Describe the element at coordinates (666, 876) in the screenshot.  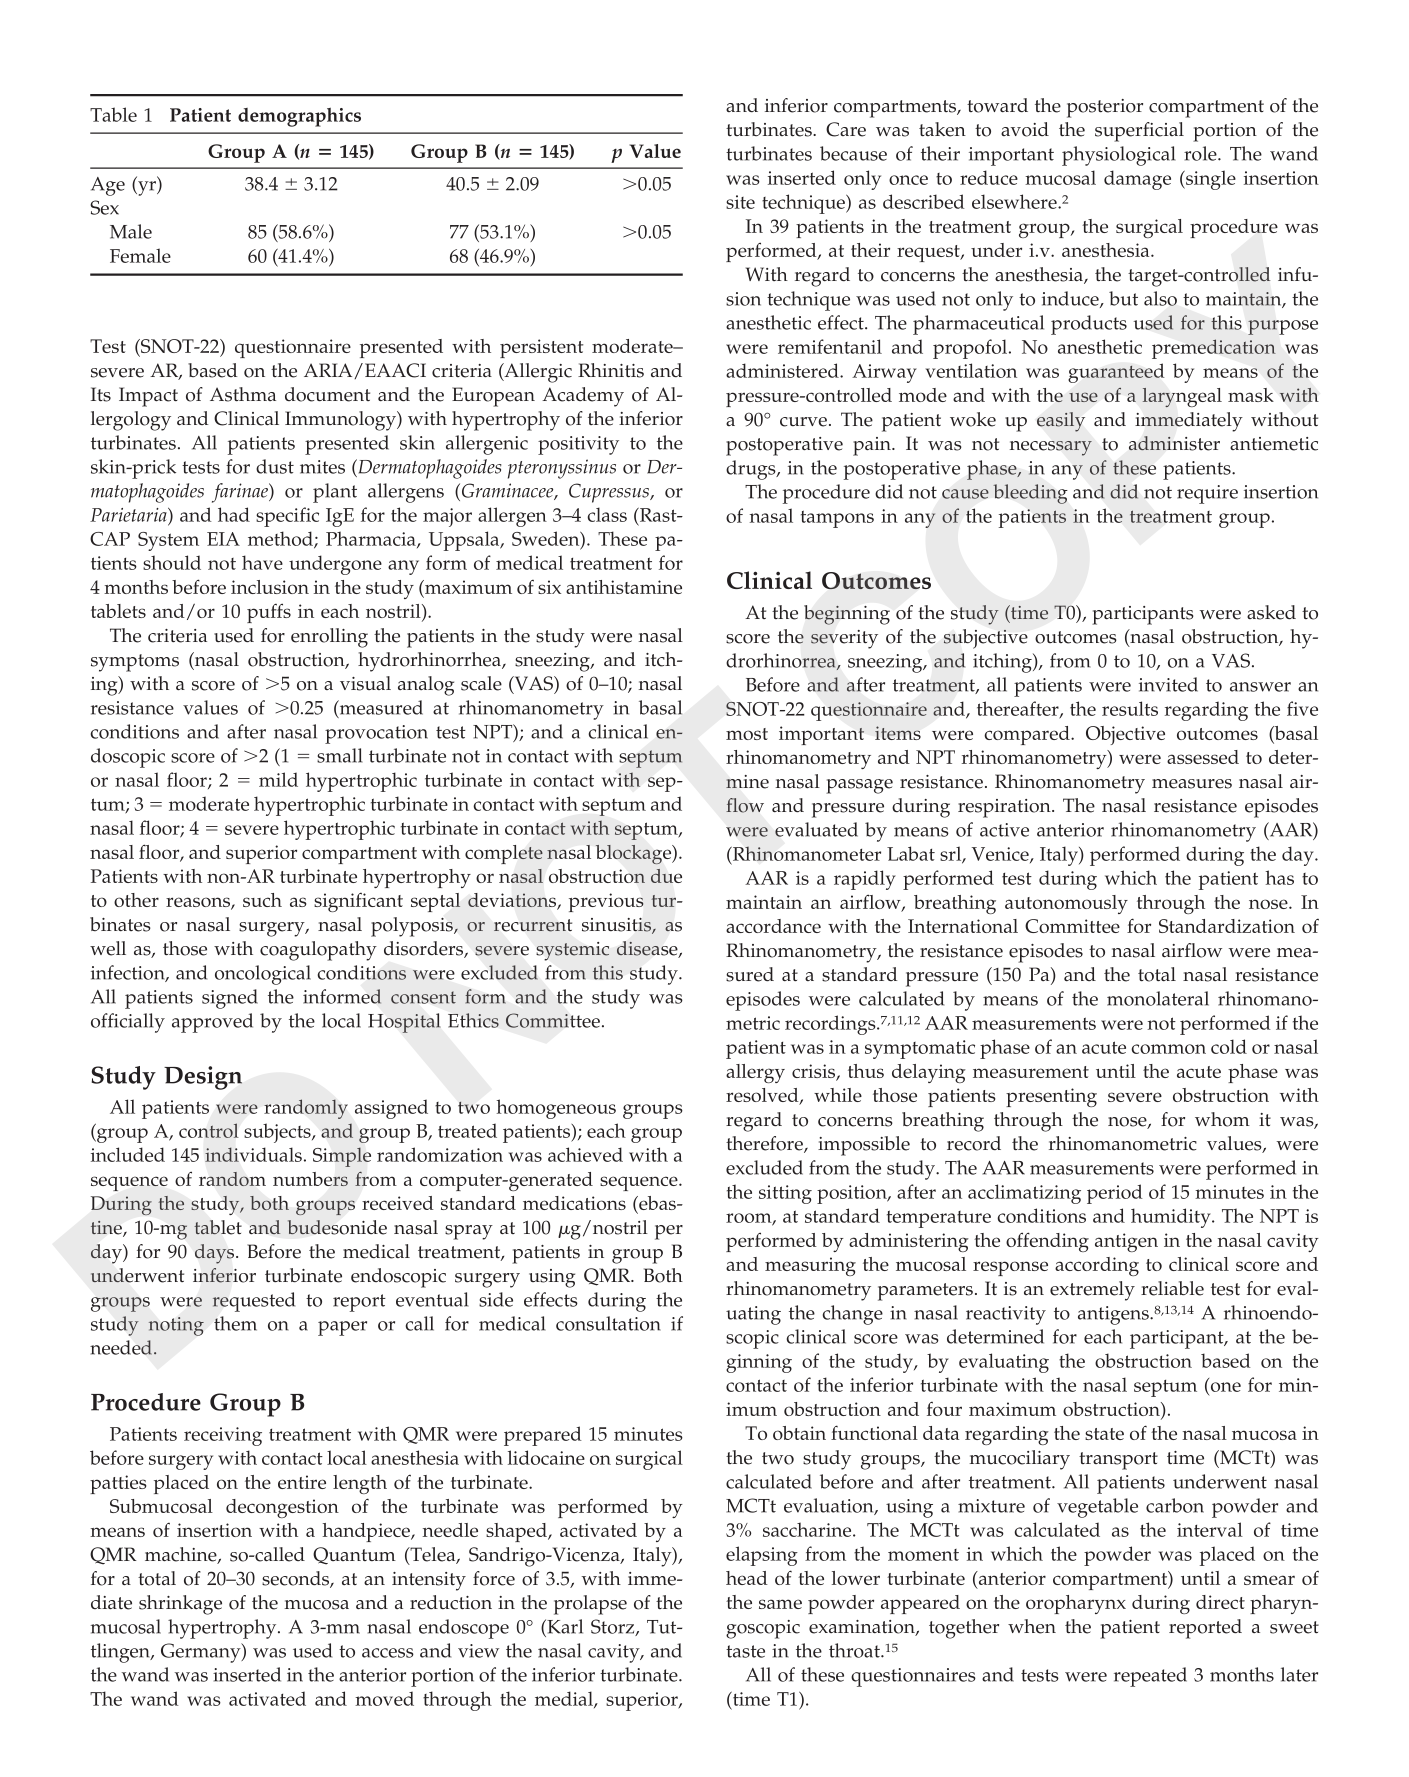
I see `due` at that location.
